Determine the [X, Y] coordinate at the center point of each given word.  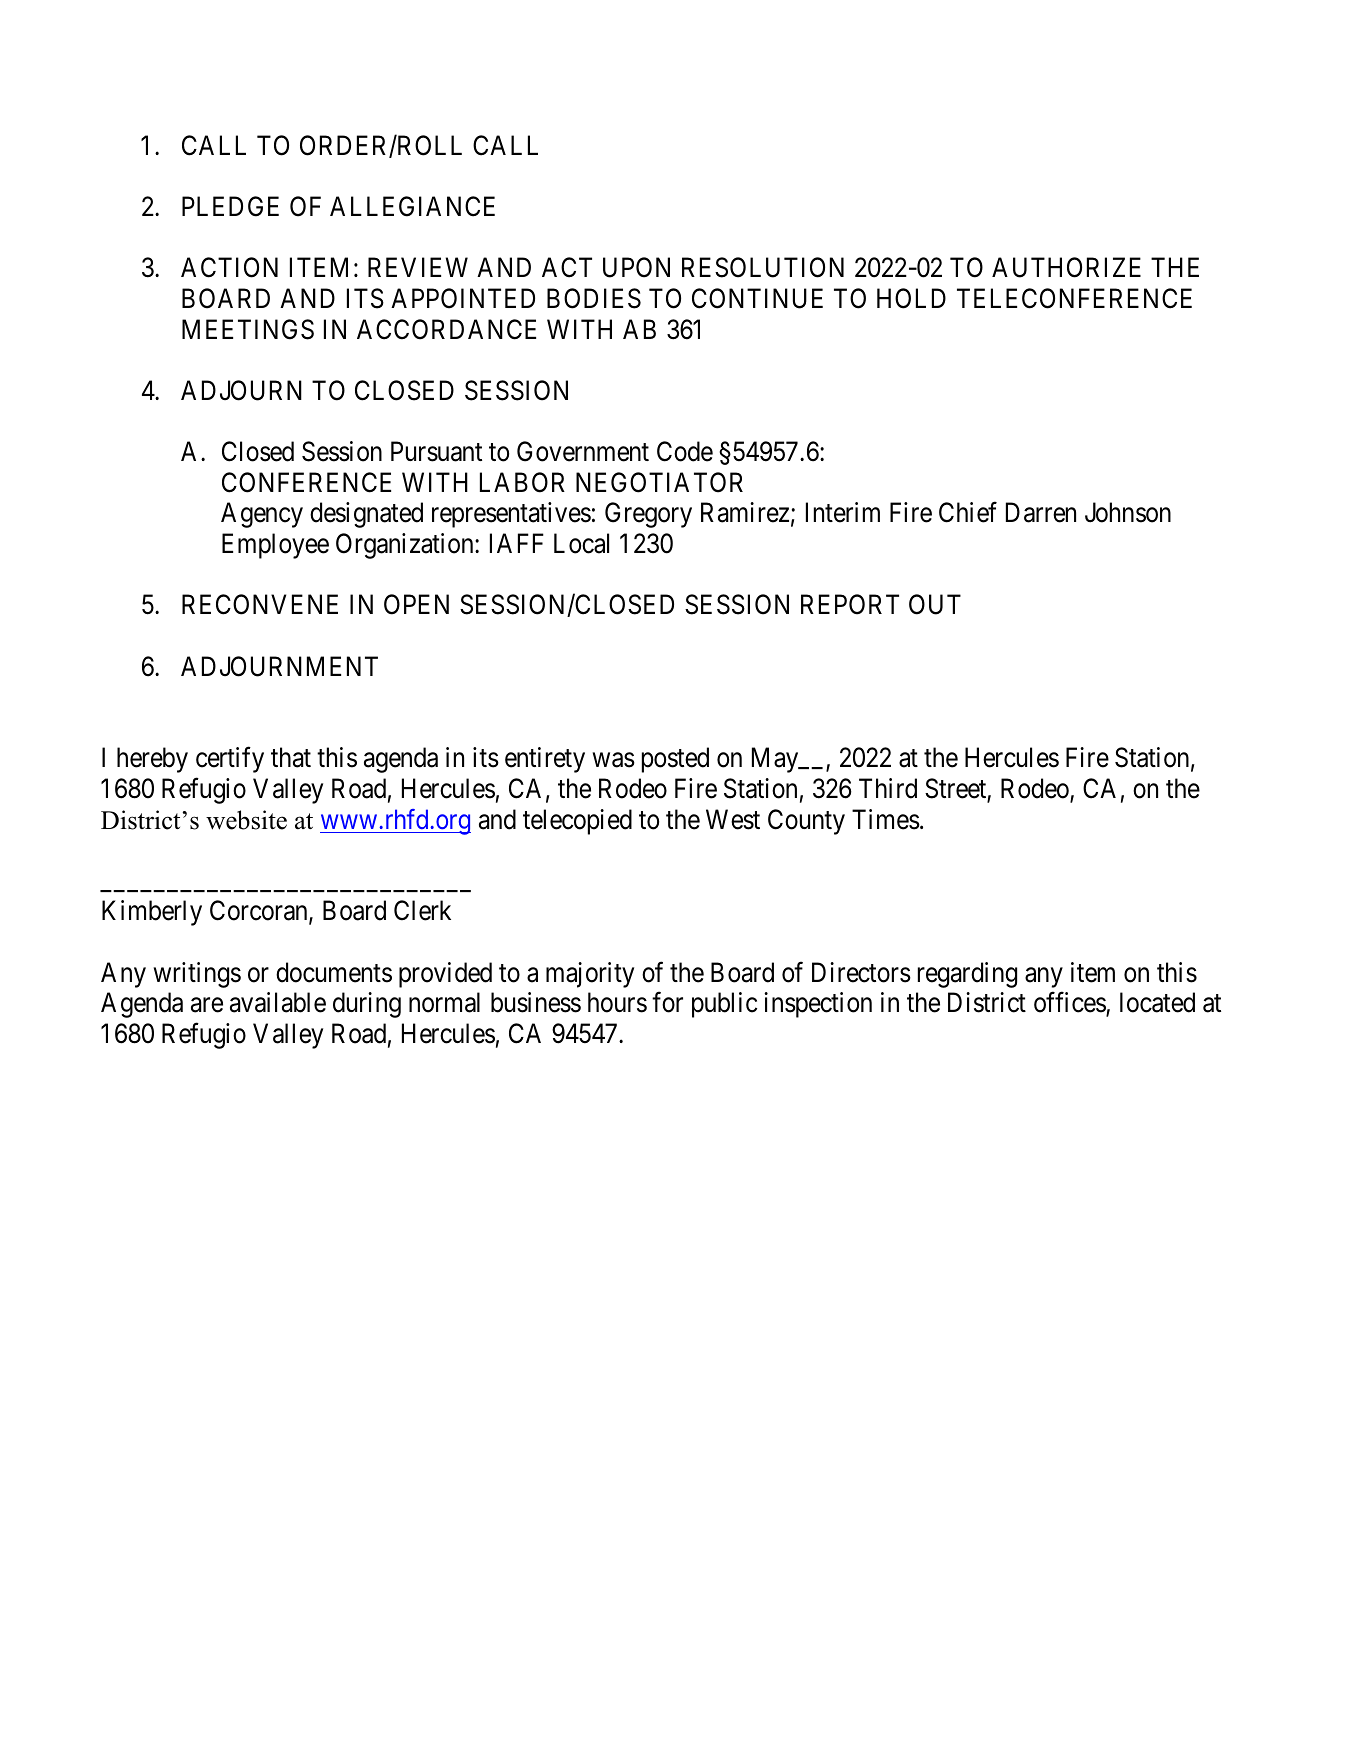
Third [888, 788]
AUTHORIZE [1066, 268]
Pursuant [436, 452]
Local [581, 543]
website [246, 820]
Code [685, 451]
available [278, 1002]
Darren [1041, 513]
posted [675, 760]
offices [1070, 1004]
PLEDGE [230, 206]
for [667, 1002]
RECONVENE [260, 604]
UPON [636, 268]
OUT [935, 604]
